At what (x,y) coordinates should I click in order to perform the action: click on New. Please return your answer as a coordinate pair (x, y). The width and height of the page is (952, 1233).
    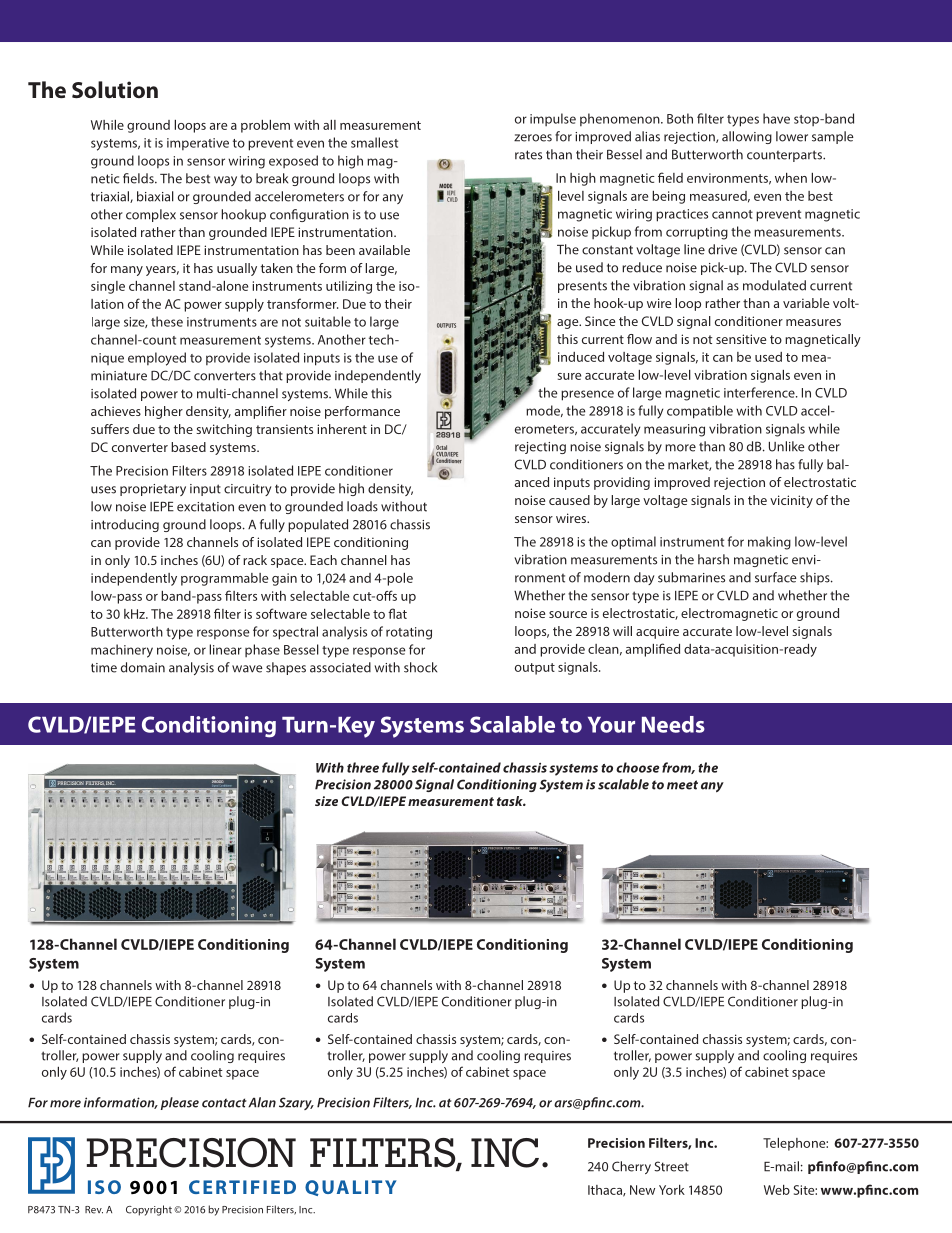
    Looking at the image, I should click on (642, 1190).
